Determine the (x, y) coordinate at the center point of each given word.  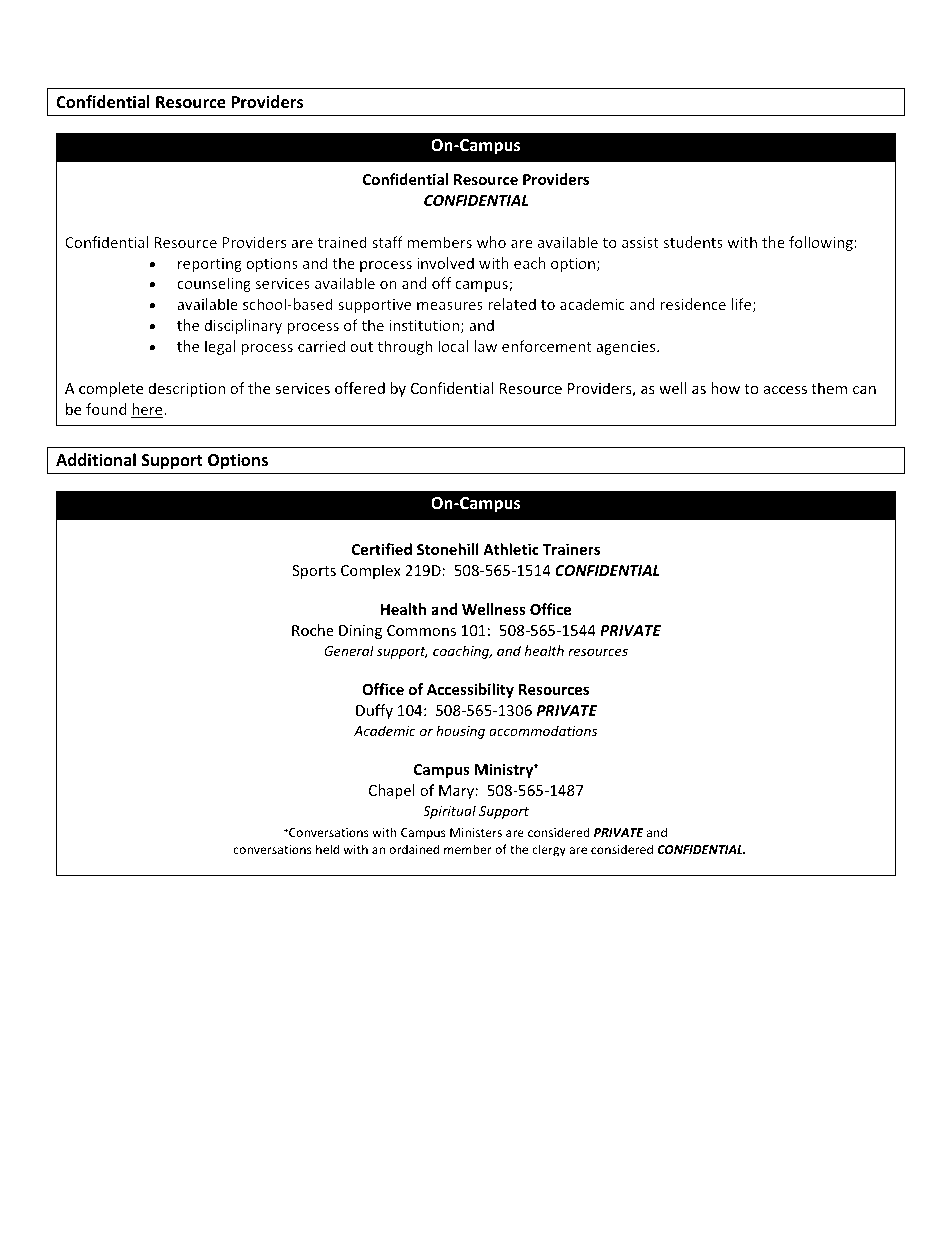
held (327, 849)
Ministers (476, 832)
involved (445, 263)
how (725, 388)
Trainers (571, 549)
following (821, 243)
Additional (96, 459)
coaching (462, 652)
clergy (549, 850)
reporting (210, 265)
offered (360, 388)
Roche (313, 630)
